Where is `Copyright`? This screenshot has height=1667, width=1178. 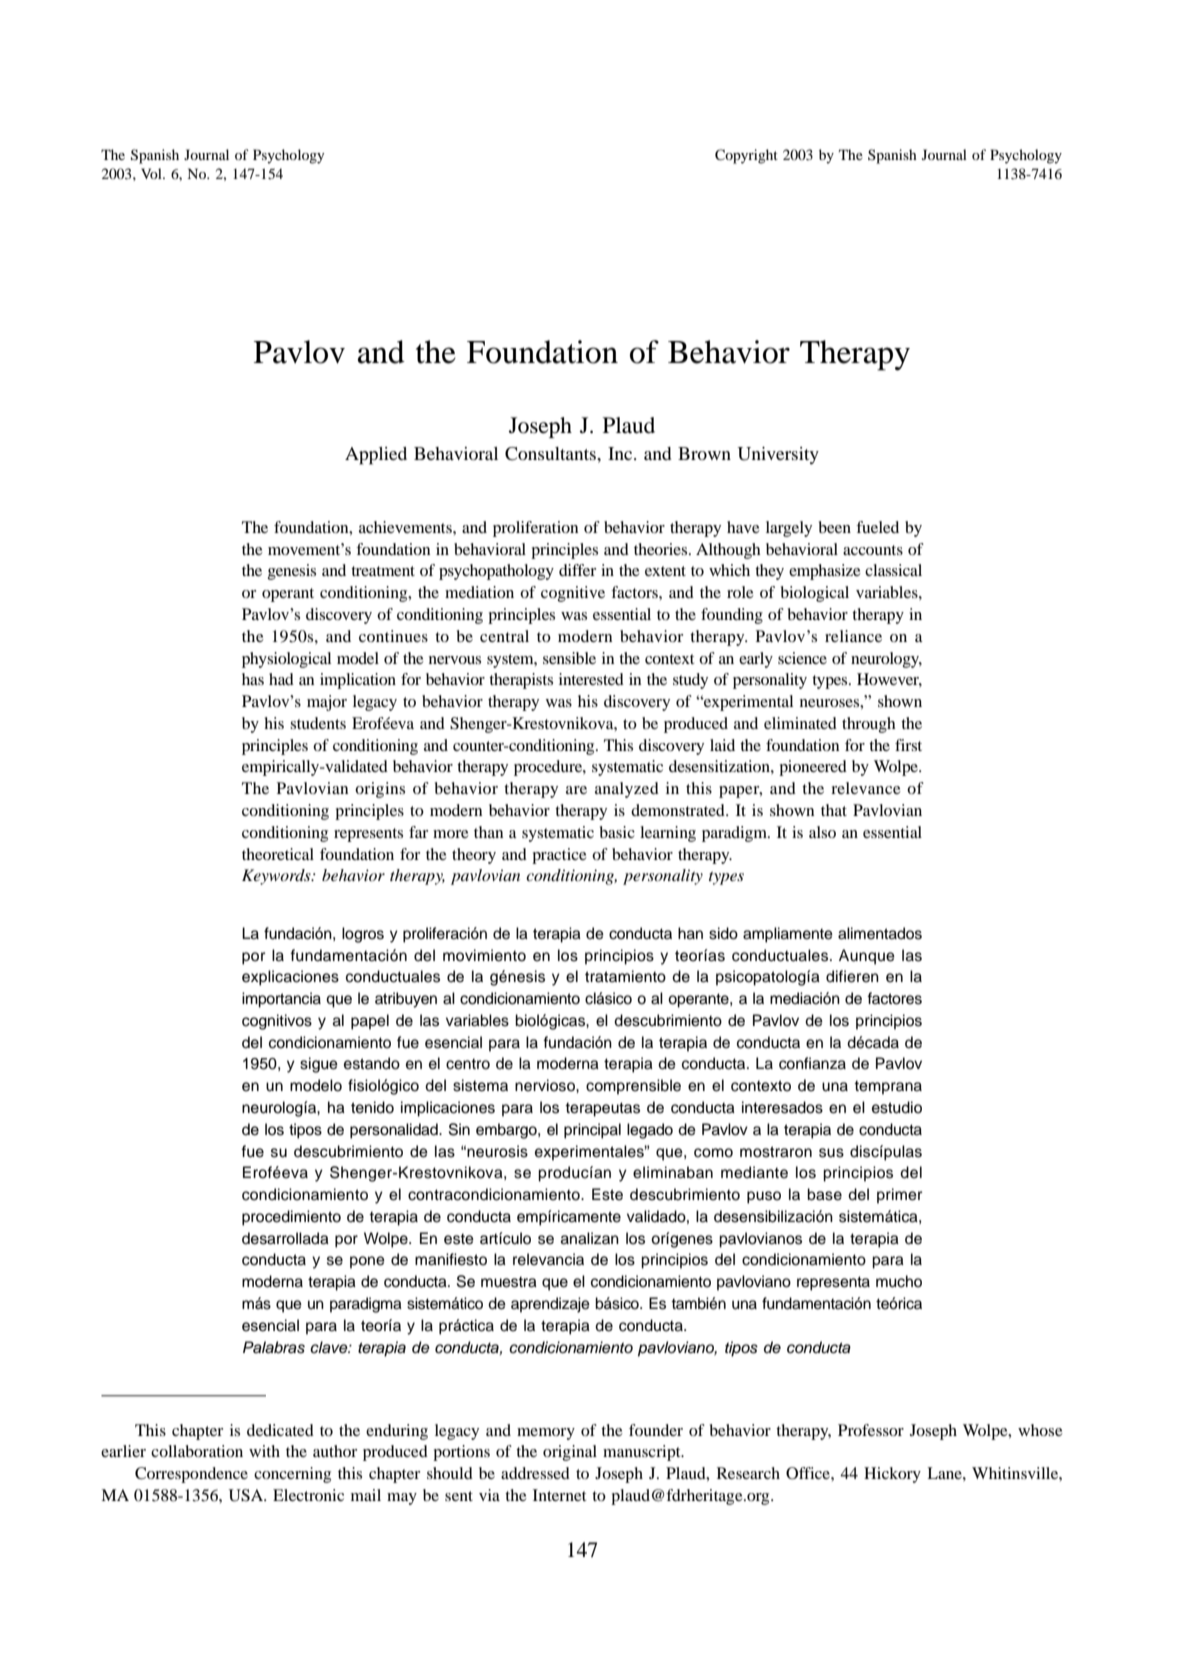 Copyright is located at coordinates (746, 156).
